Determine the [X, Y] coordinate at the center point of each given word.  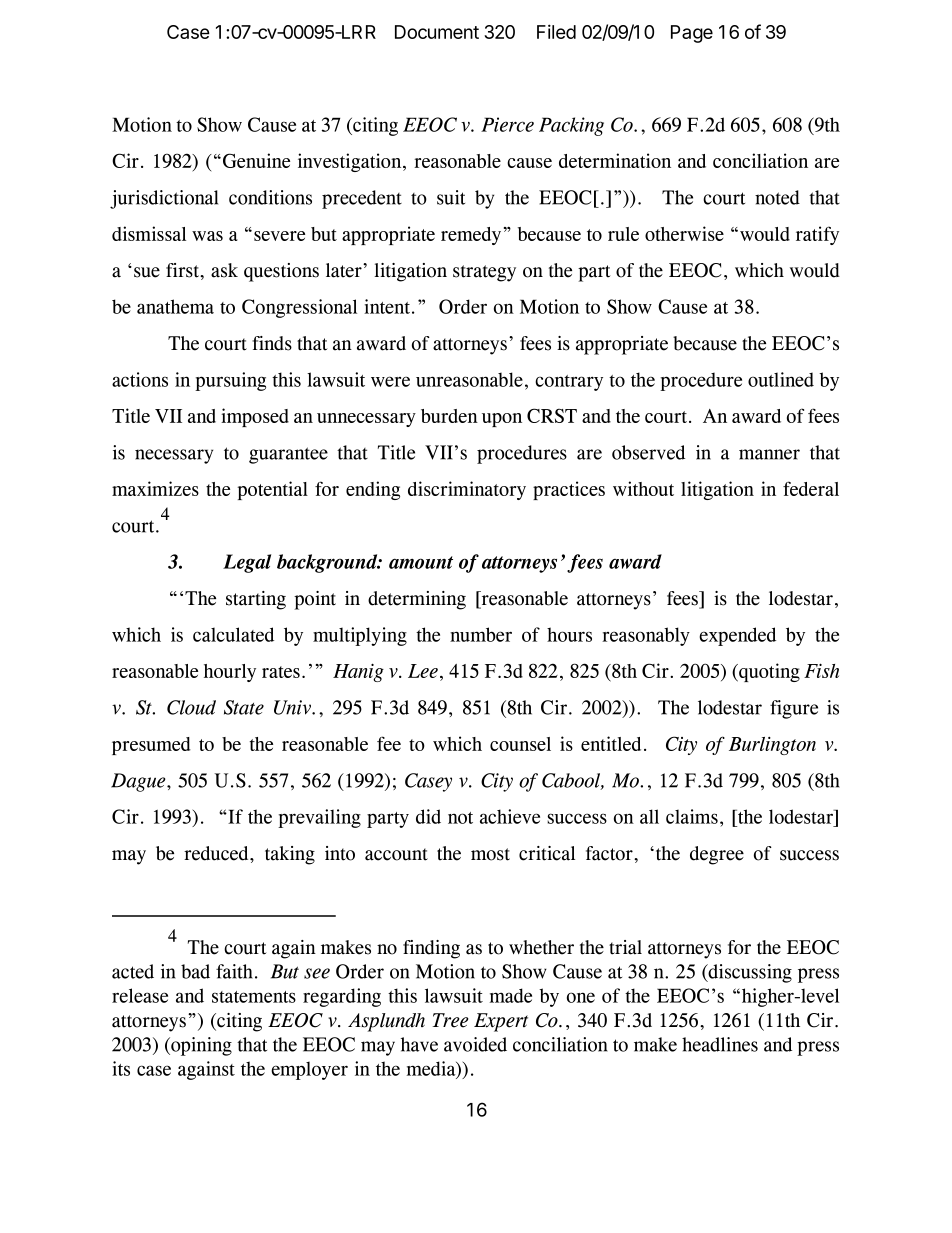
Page [692, 34]
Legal [247, 563]
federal [811, 488]
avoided [475, 1044]
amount [421, 562]
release [140, 995]
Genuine [256, 160]
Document [437, 32]
